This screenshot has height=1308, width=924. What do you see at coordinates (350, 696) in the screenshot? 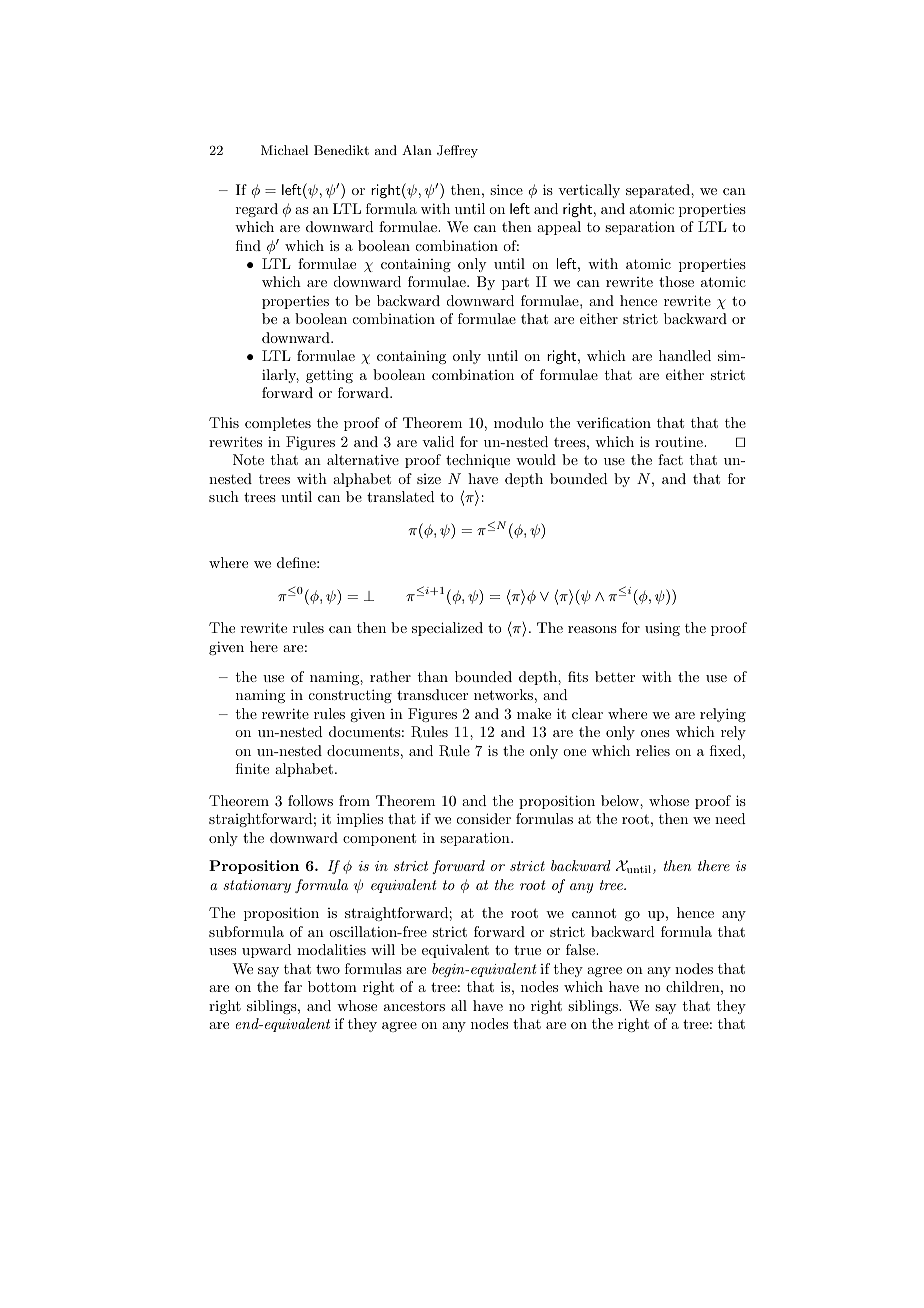
I see `constructing` at bounding box center [350, 696].
